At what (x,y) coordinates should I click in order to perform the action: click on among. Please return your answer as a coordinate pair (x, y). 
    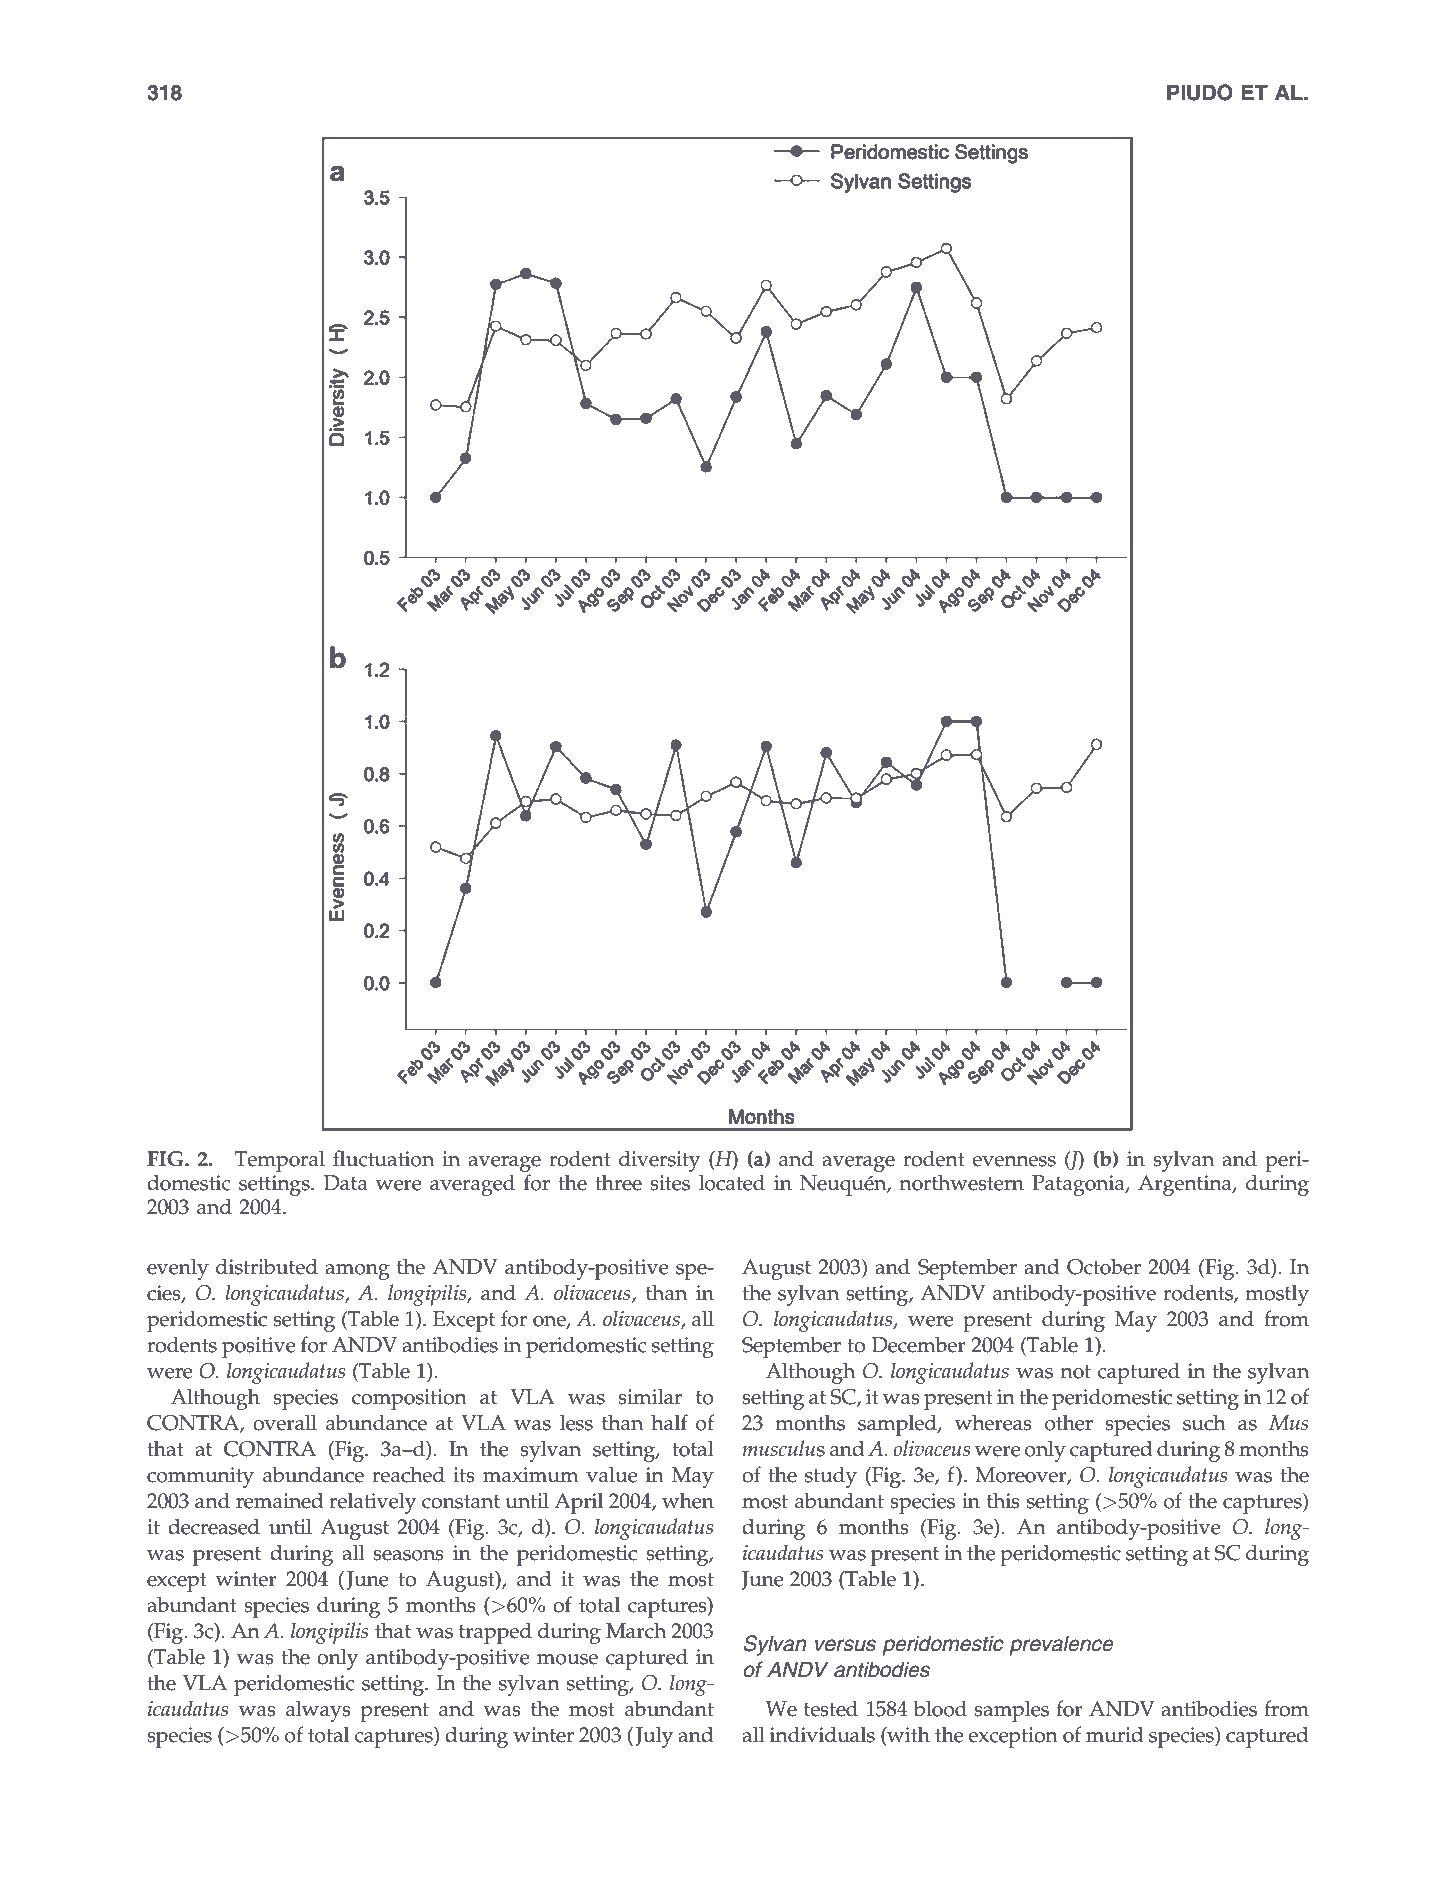
    Looking at the image, I should click on (357, 1272).
